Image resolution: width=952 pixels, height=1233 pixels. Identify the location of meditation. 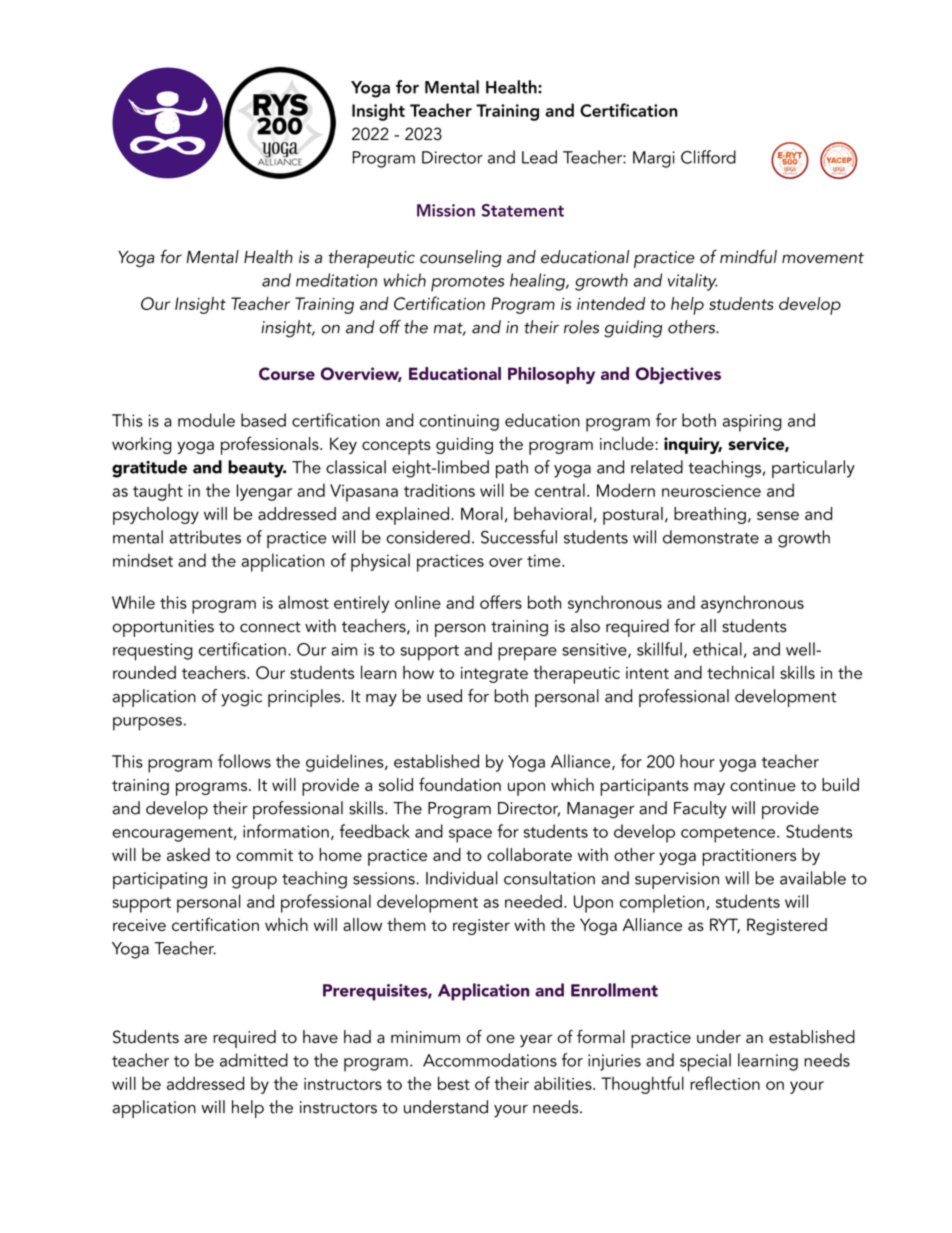
(336, 280).
